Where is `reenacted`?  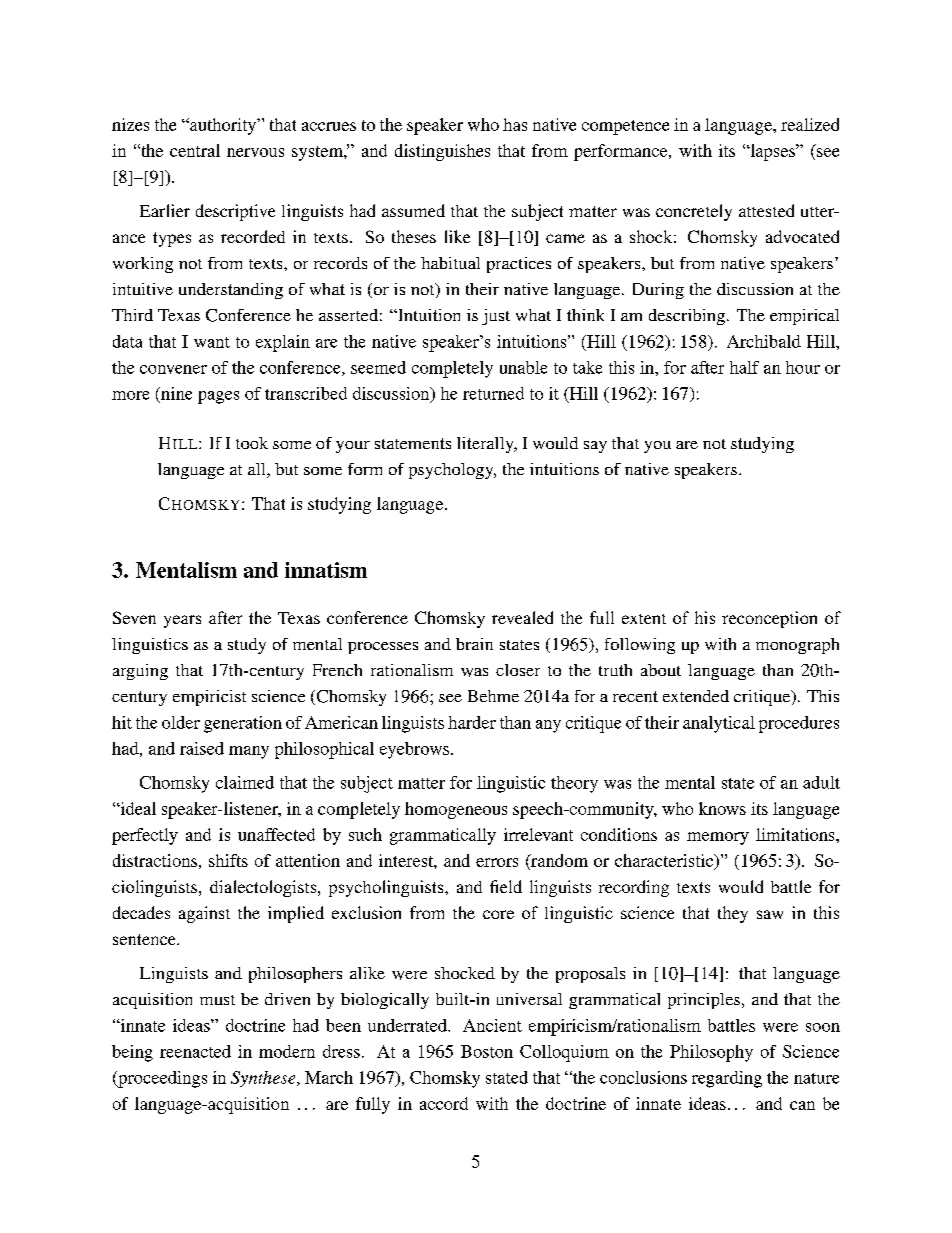 reenacted is located at coordinates (195, 1051).
